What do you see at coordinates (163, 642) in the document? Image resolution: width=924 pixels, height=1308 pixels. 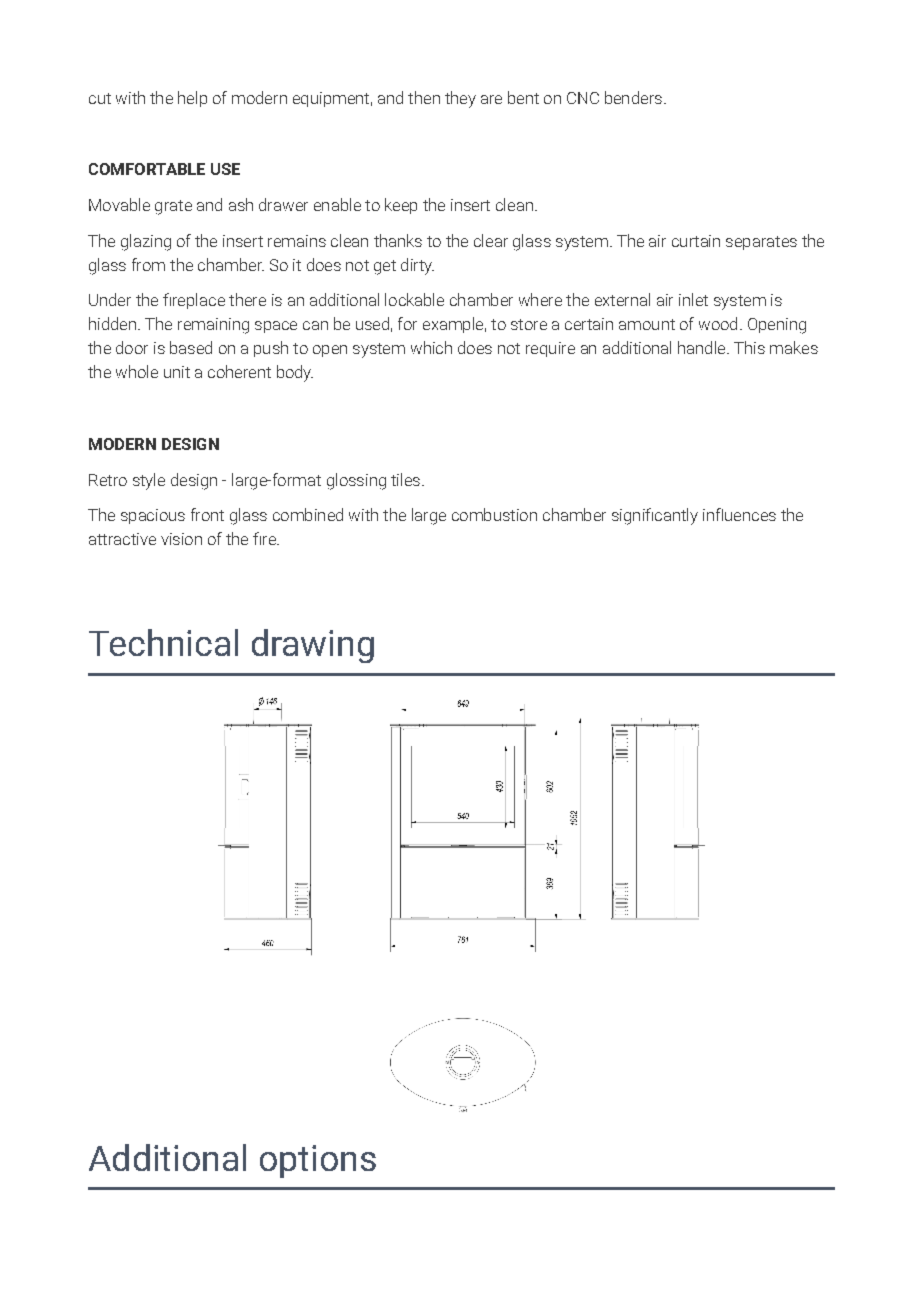 I see `Technical` at bounding box center [163, 642].
